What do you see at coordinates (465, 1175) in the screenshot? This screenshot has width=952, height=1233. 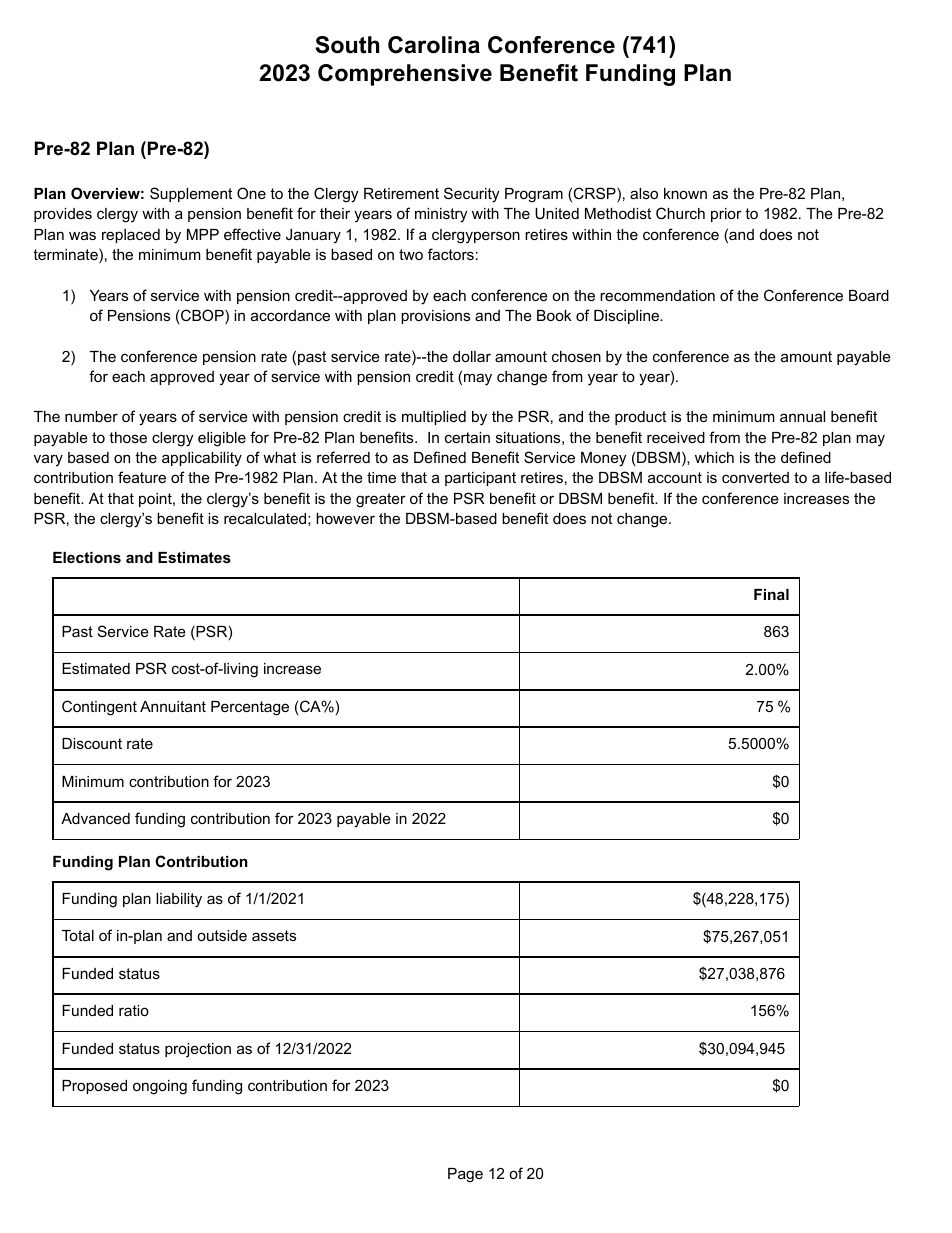 I see `Page` at bounding box center [465, 1175].
